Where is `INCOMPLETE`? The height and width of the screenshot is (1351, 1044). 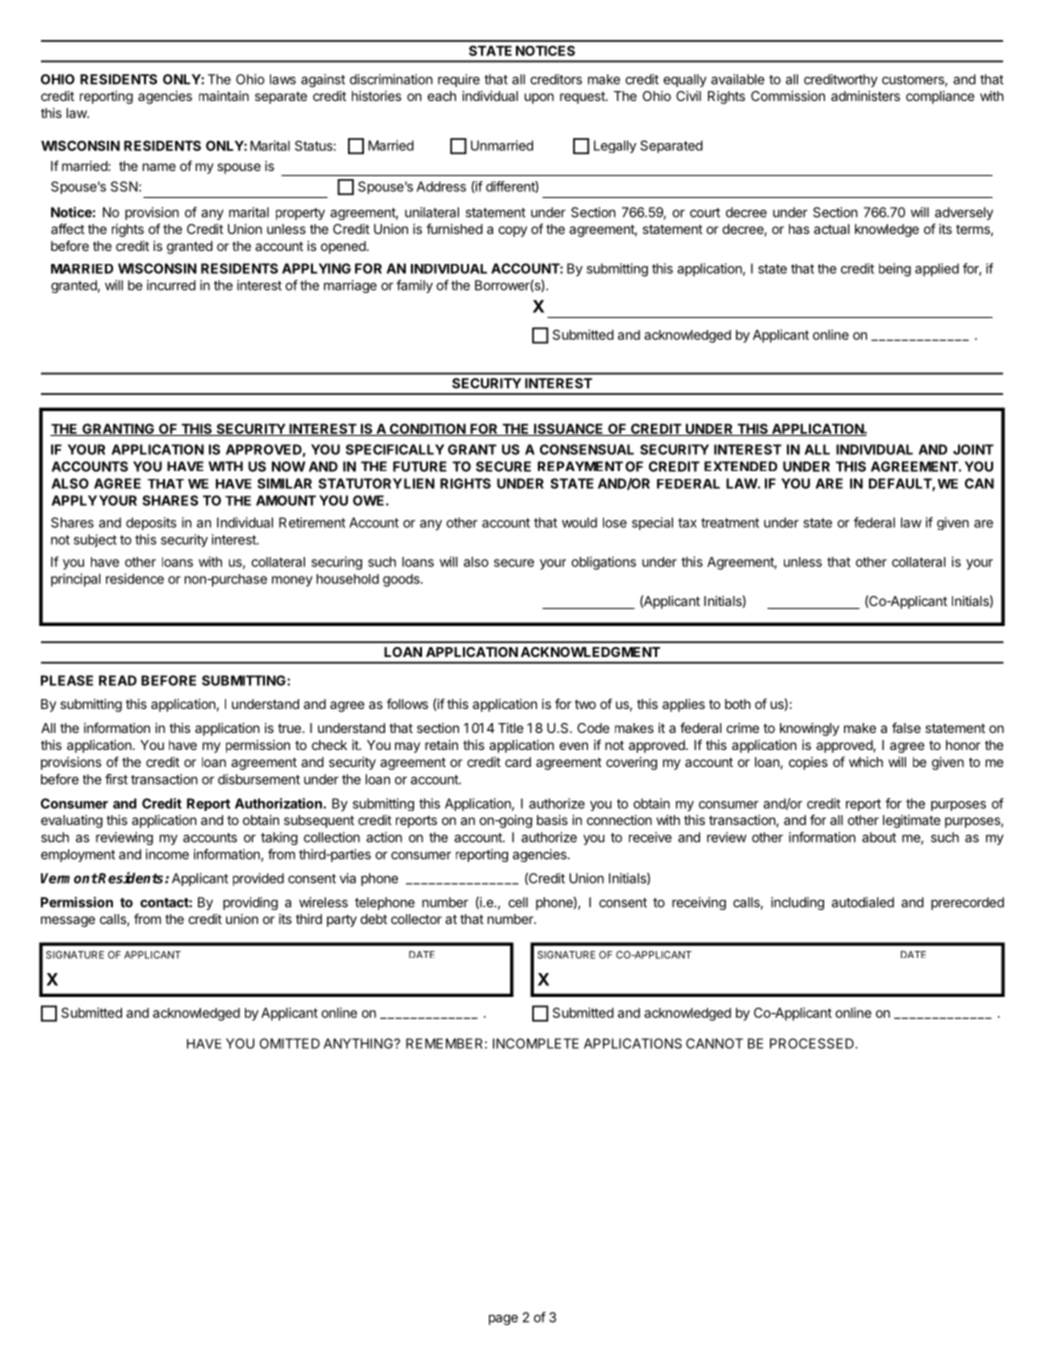
INCOMPLETE is located at coordinates (536, 1043).
